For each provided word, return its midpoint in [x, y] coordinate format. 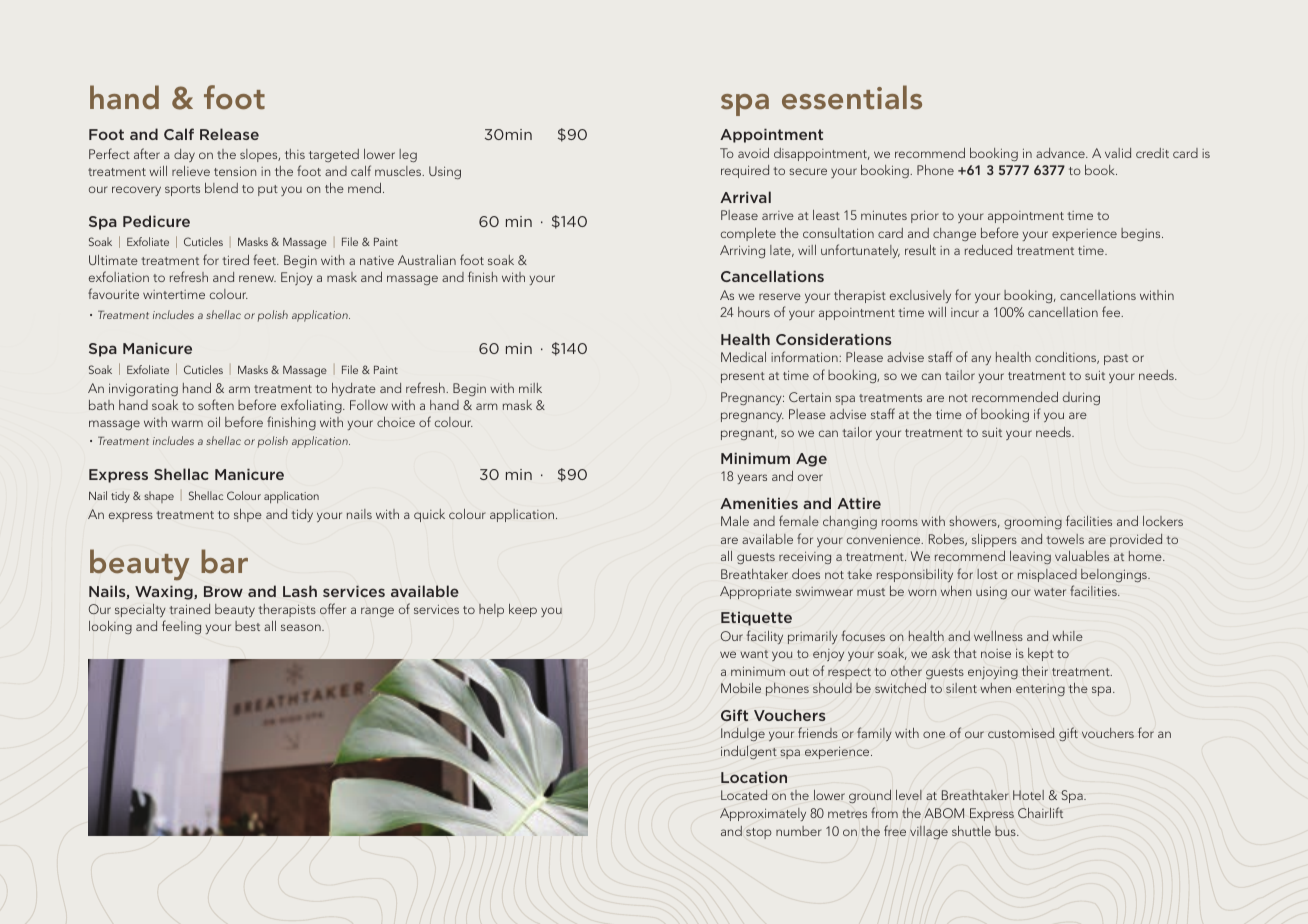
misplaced [1047, 575]
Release [229, 134]
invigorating [143, 389]
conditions [1067, 358]
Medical [743, 357]
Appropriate [756, 592]
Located [744, 795]
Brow [223, 591]
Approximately [763, 814]
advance [1061, 153]
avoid [753, 153]
